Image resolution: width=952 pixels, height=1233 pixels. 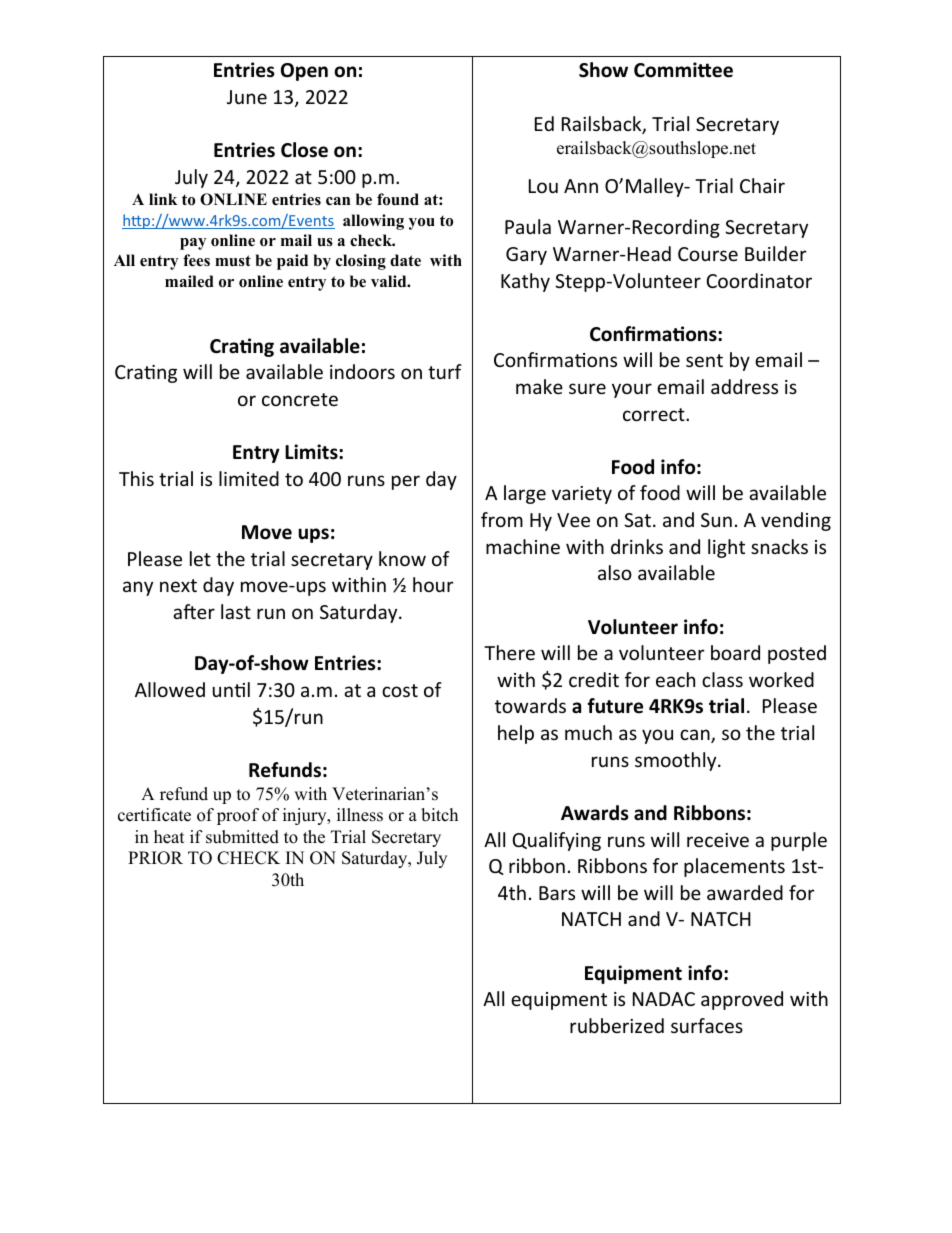 What do you see at coordinates (735, 652) in the screenshot?
I see `board` at bounding box center [735, 652].
